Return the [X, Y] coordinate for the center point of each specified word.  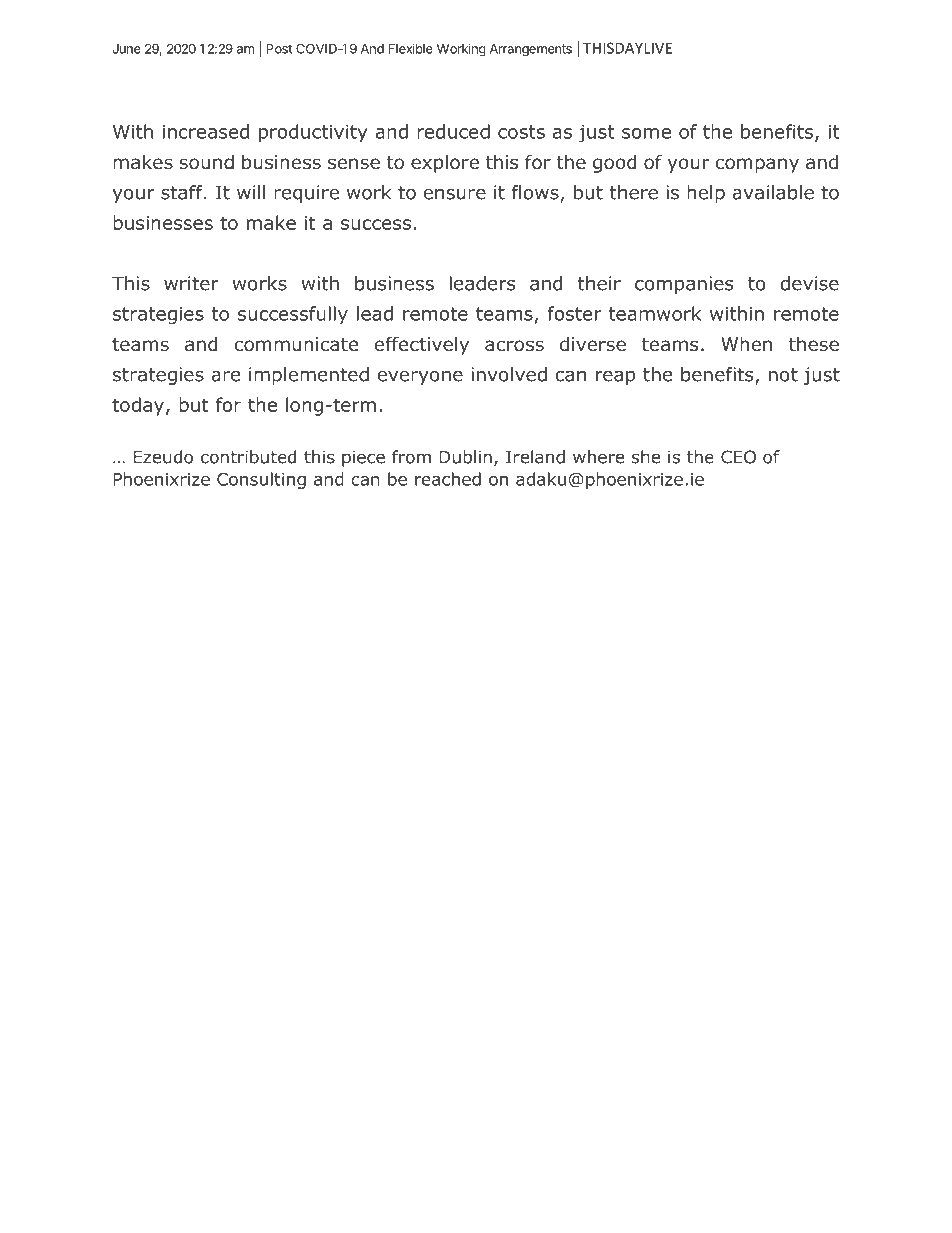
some [646, 133]
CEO [738, 457]
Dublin [465, 457]
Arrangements [531, 50]
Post [279, 49]
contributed [248, 457]
